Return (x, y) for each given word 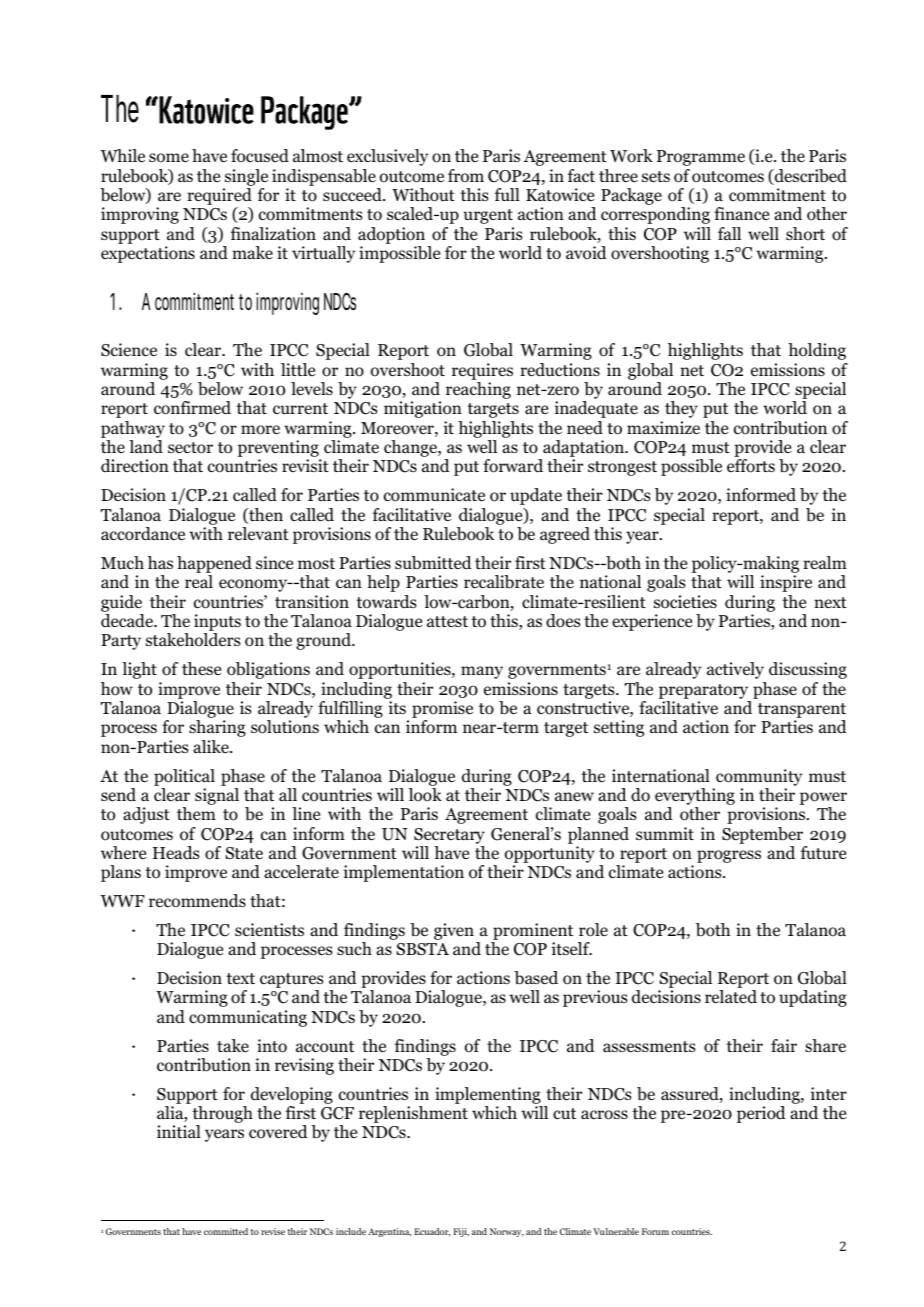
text (240, 978)
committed (226, 1231)
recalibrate (504, 582)
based (536, 978)
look (425, 795)
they (681, 409)
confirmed (192, 408)
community (759, 777)
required (219, 198)
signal (217, 796)
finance (741, 213)
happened (214, 564)
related (731, 997)
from (466, 176)
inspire (786, 583)
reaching (478, 390)
